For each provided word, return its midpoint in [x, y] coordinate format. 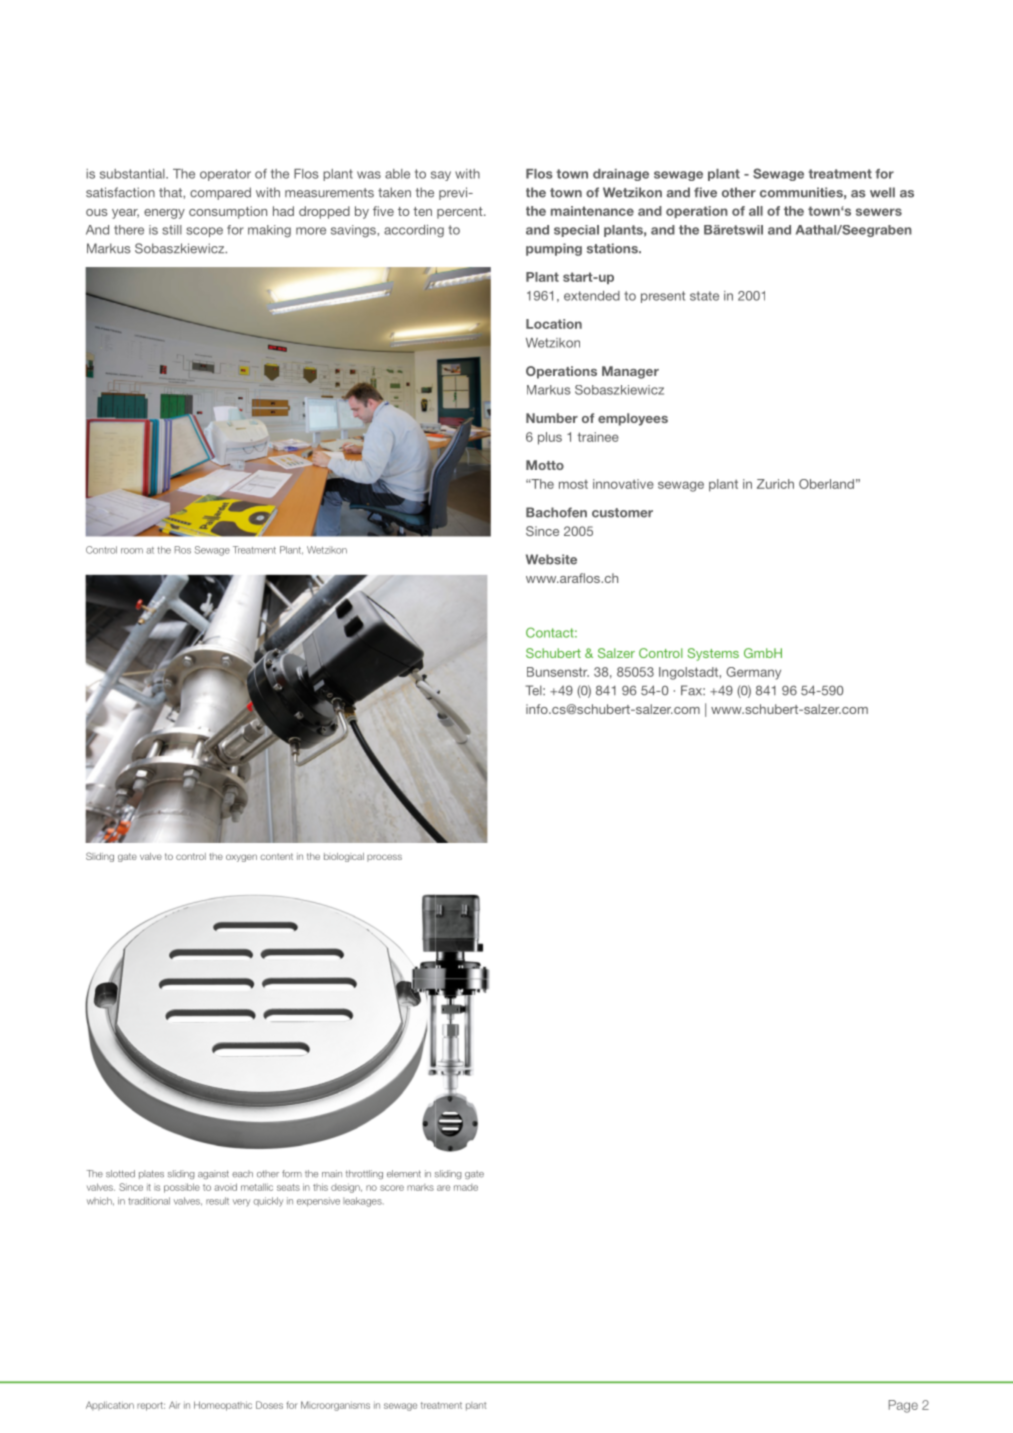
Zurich [775, 484]
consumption [228, 212]
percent [461, 213]
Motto [545, 465]
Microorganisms [335, 1406]
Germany [753, 673]
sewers [879, 212]
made [466, 1187]
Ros [183, 550]
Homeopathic [223, 1406]
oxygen [241, 858]
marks [420, 1187]
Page [903, 1406]
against [213, 1174]
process [384, 858]
